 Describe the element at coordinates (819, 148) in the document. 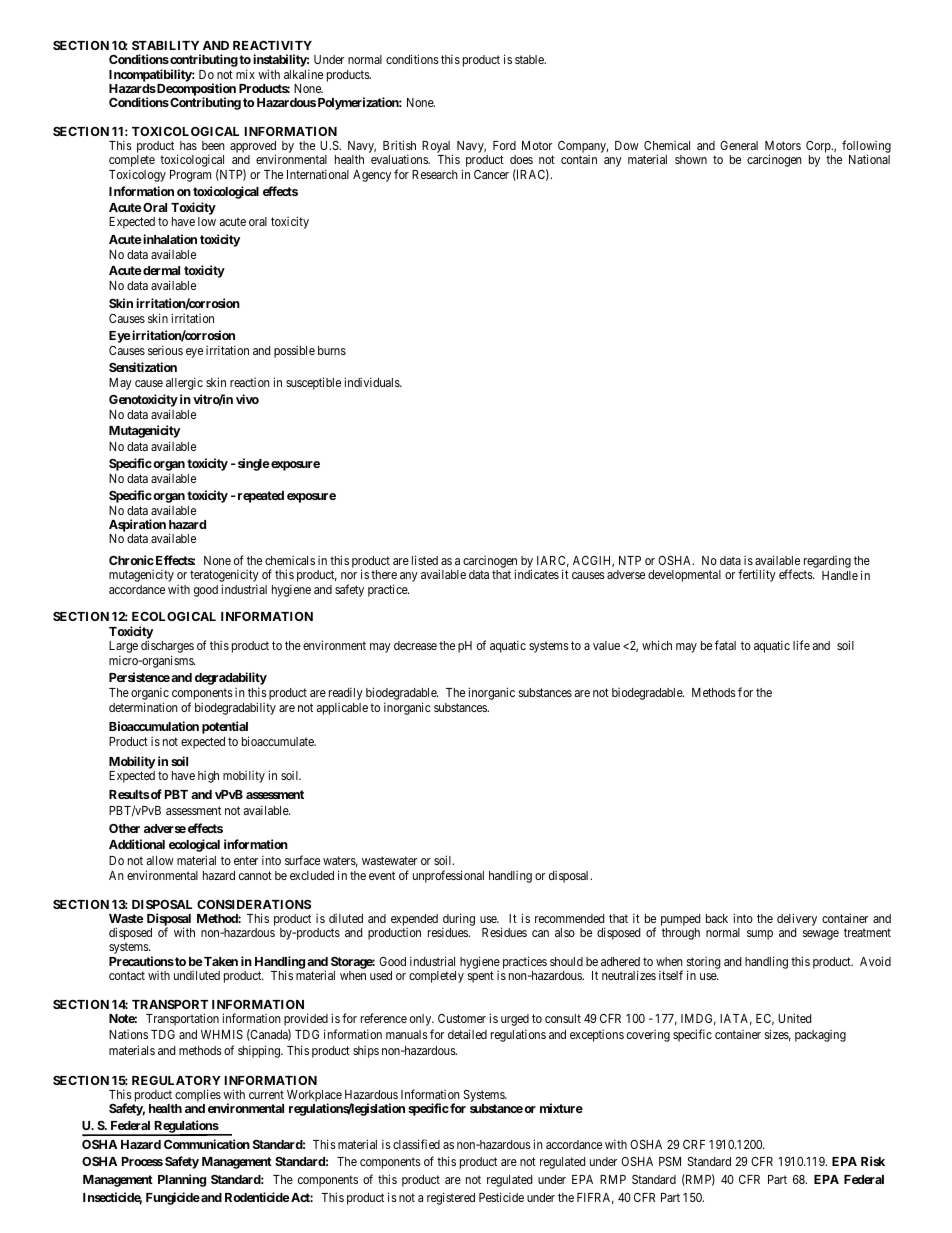

I see `Corp` at that location.
